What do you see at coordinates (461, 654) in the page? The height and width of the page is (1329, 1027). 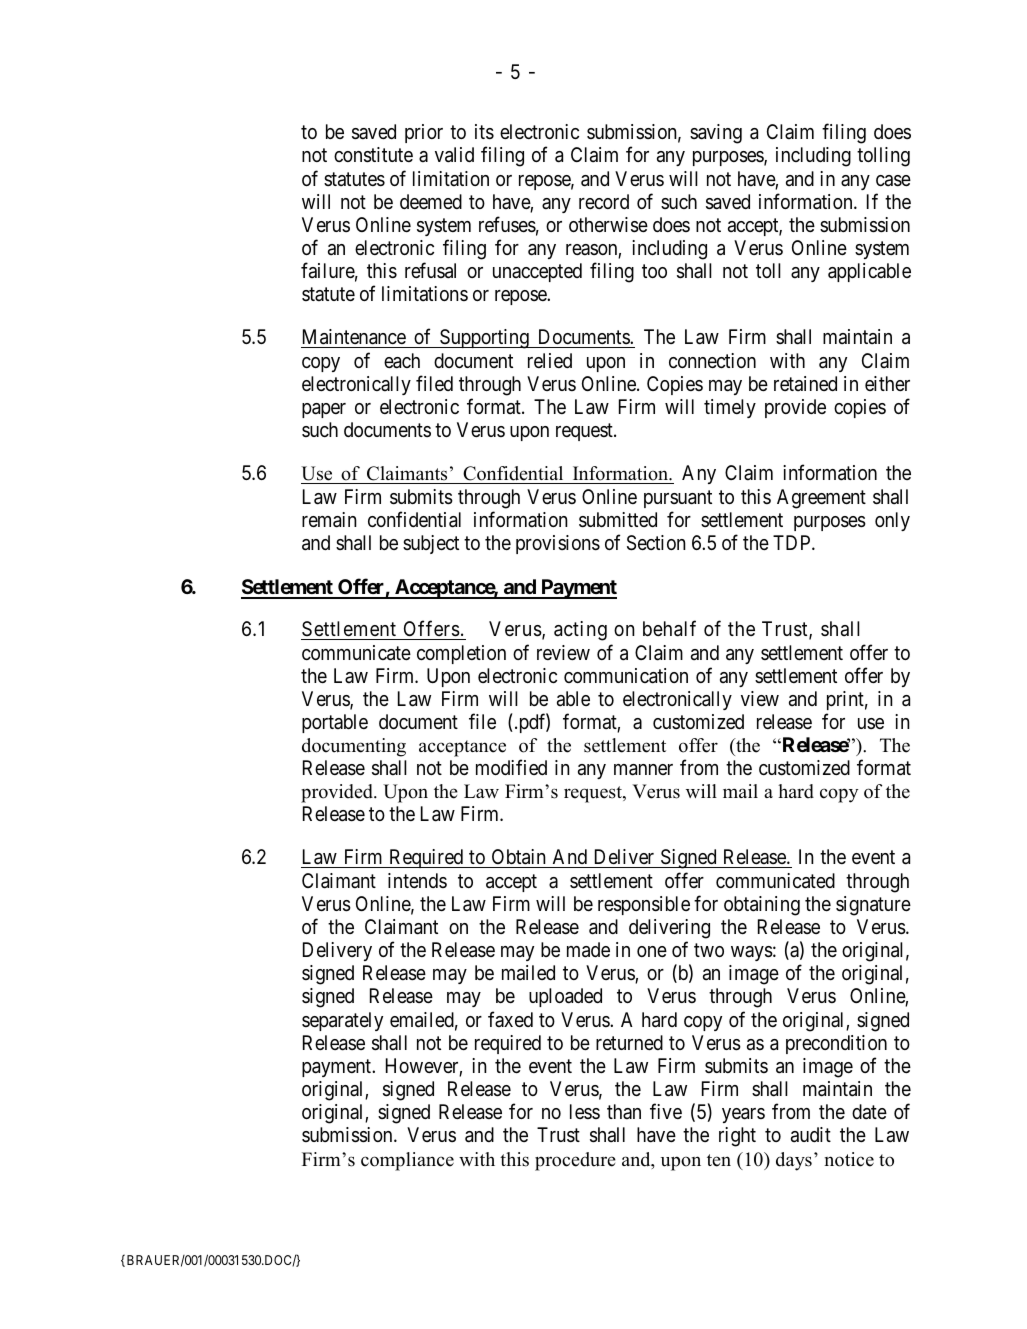 I see `completion` at bounding box center [461, 654].
